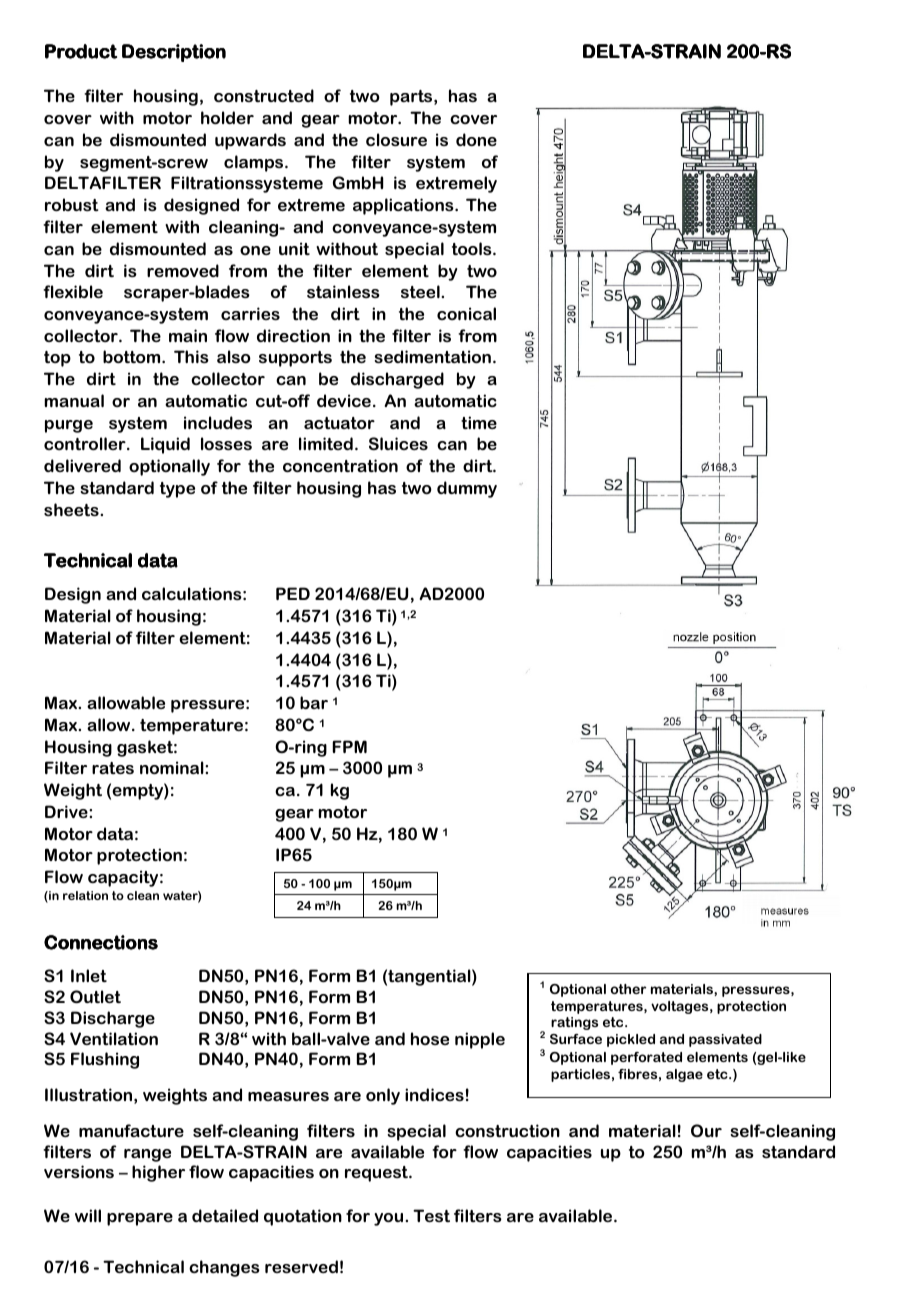 This screenshot has height=1308, width=924. Describe the element at coordinates (349, 746) in the screenshot. I see `FPM` at that location.
